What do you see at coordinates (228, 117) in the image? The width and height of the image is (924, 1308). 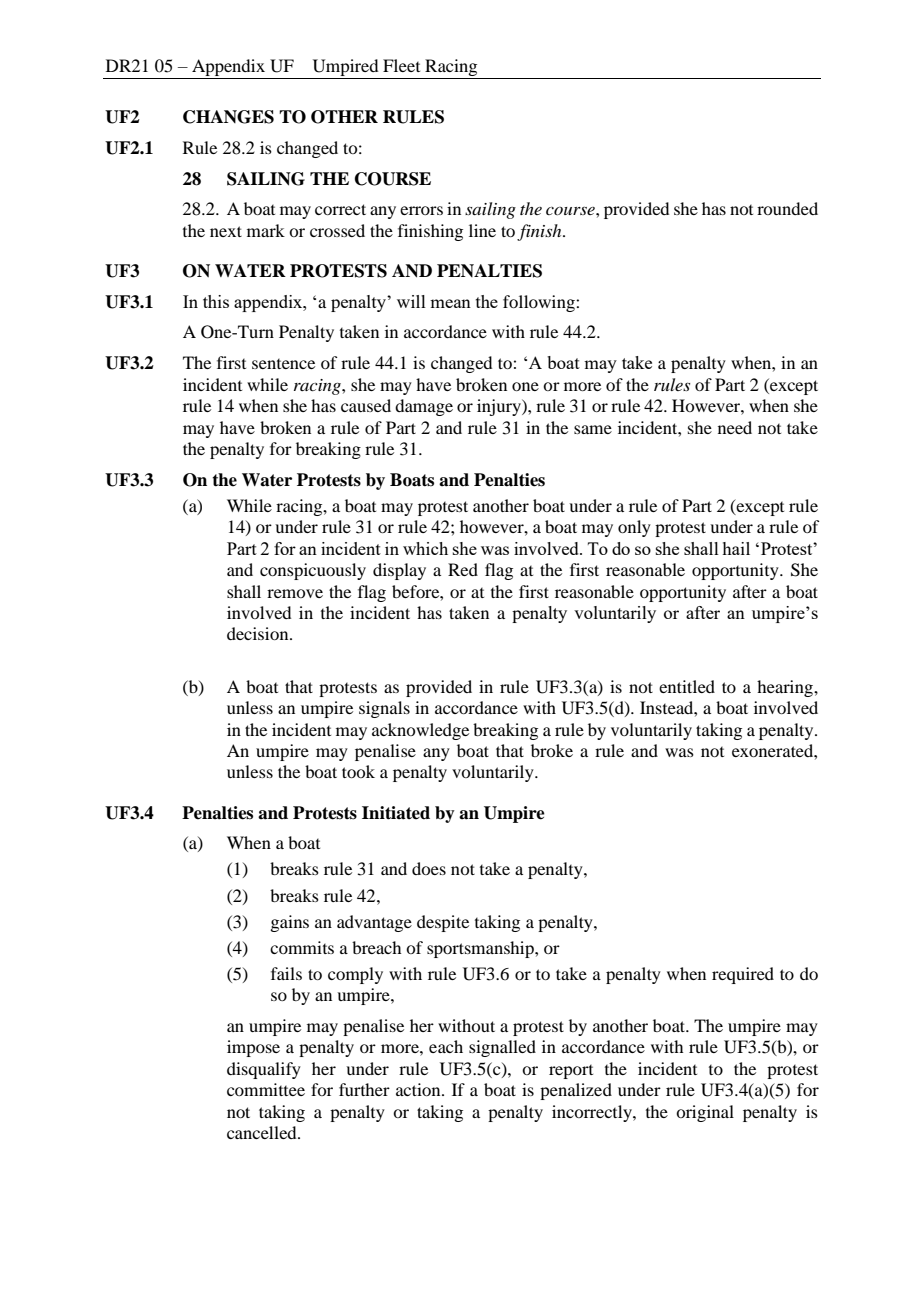 I see `CHANGES` at bounding box center [228, 117].
